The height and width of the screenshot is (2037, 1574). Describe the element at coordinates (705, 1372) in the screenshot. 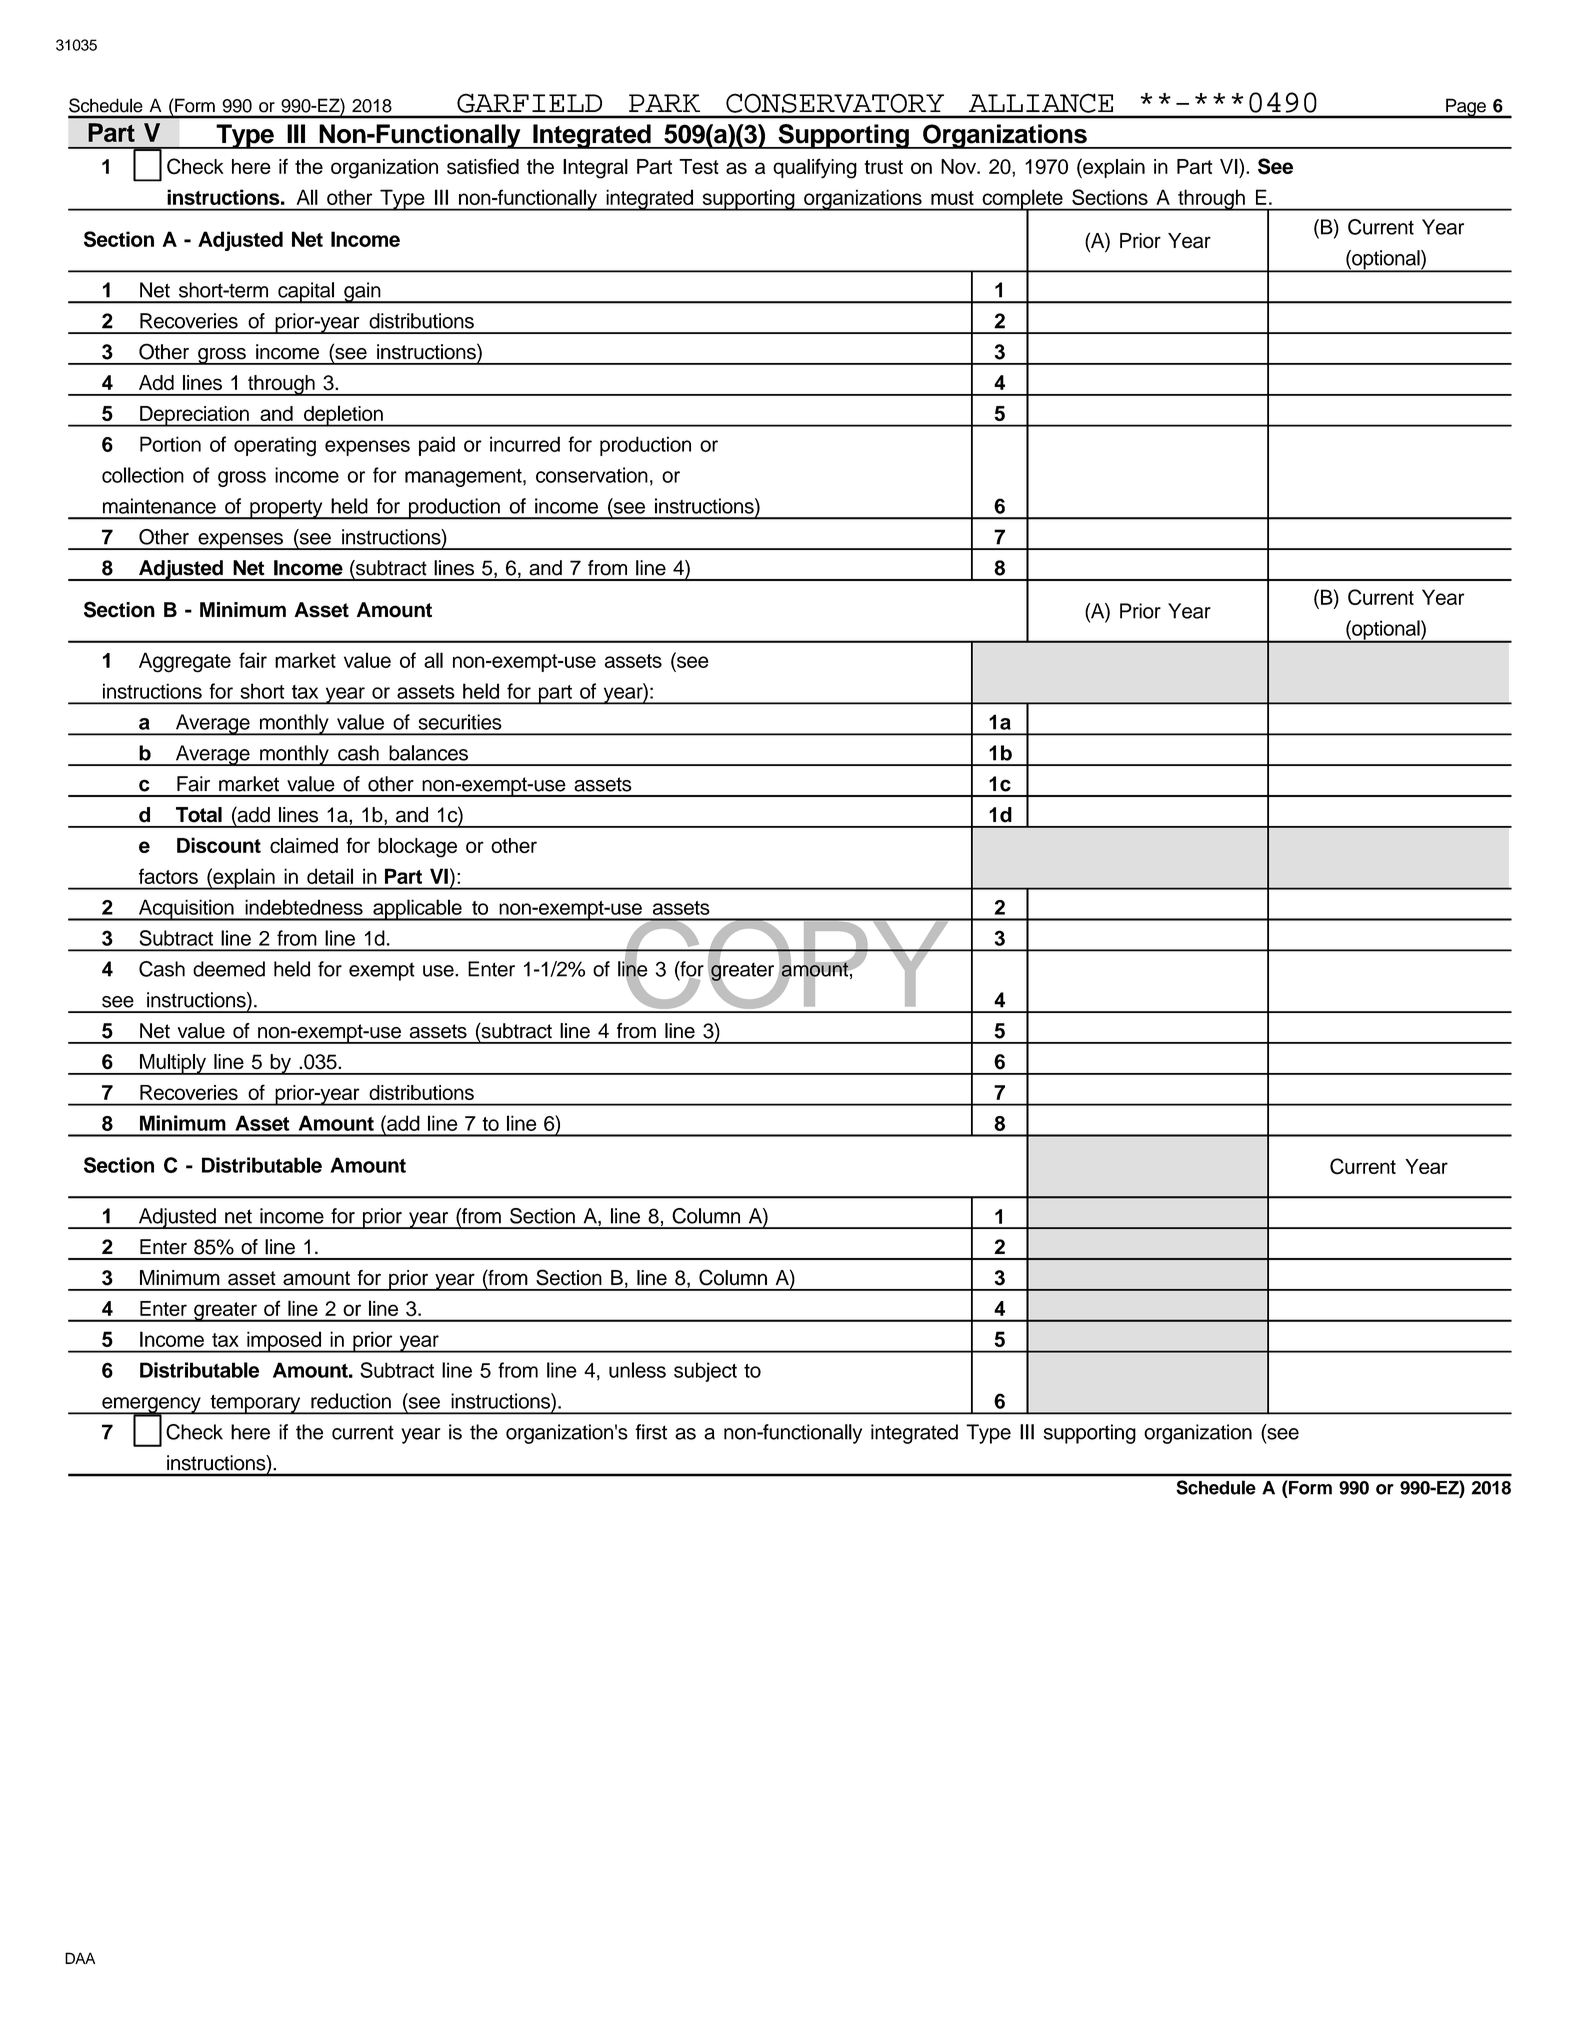

I see `subject` at that location.
